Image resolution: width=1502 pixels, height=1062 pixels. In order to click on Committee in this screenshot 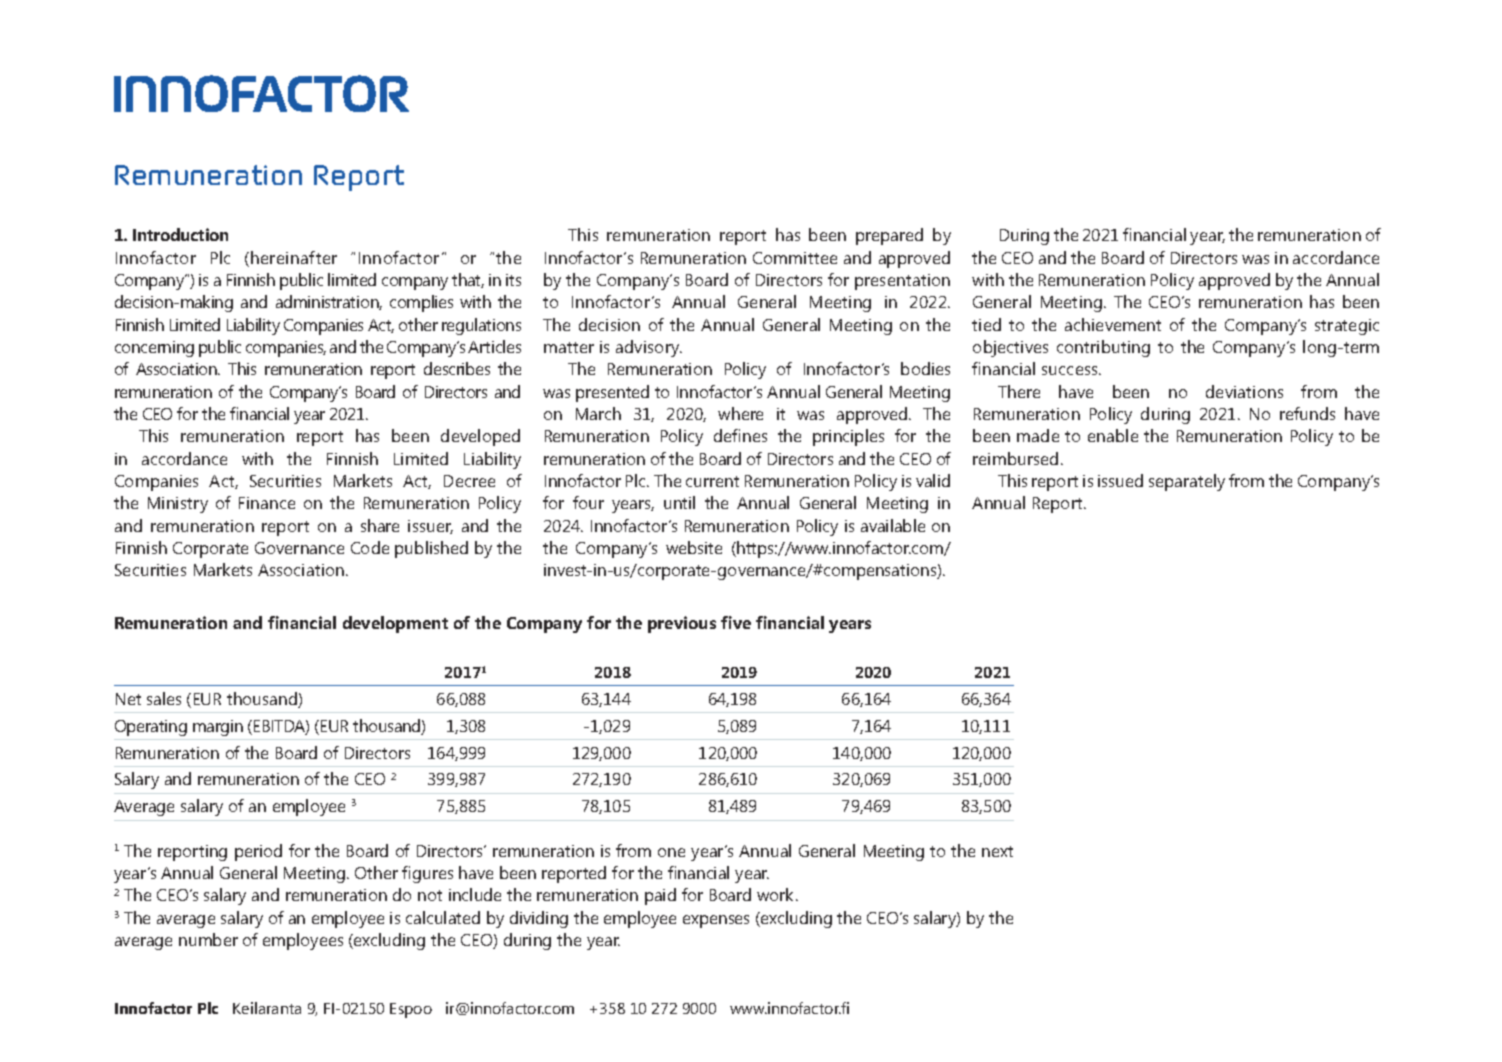, I will do `click(795, 258)`.
